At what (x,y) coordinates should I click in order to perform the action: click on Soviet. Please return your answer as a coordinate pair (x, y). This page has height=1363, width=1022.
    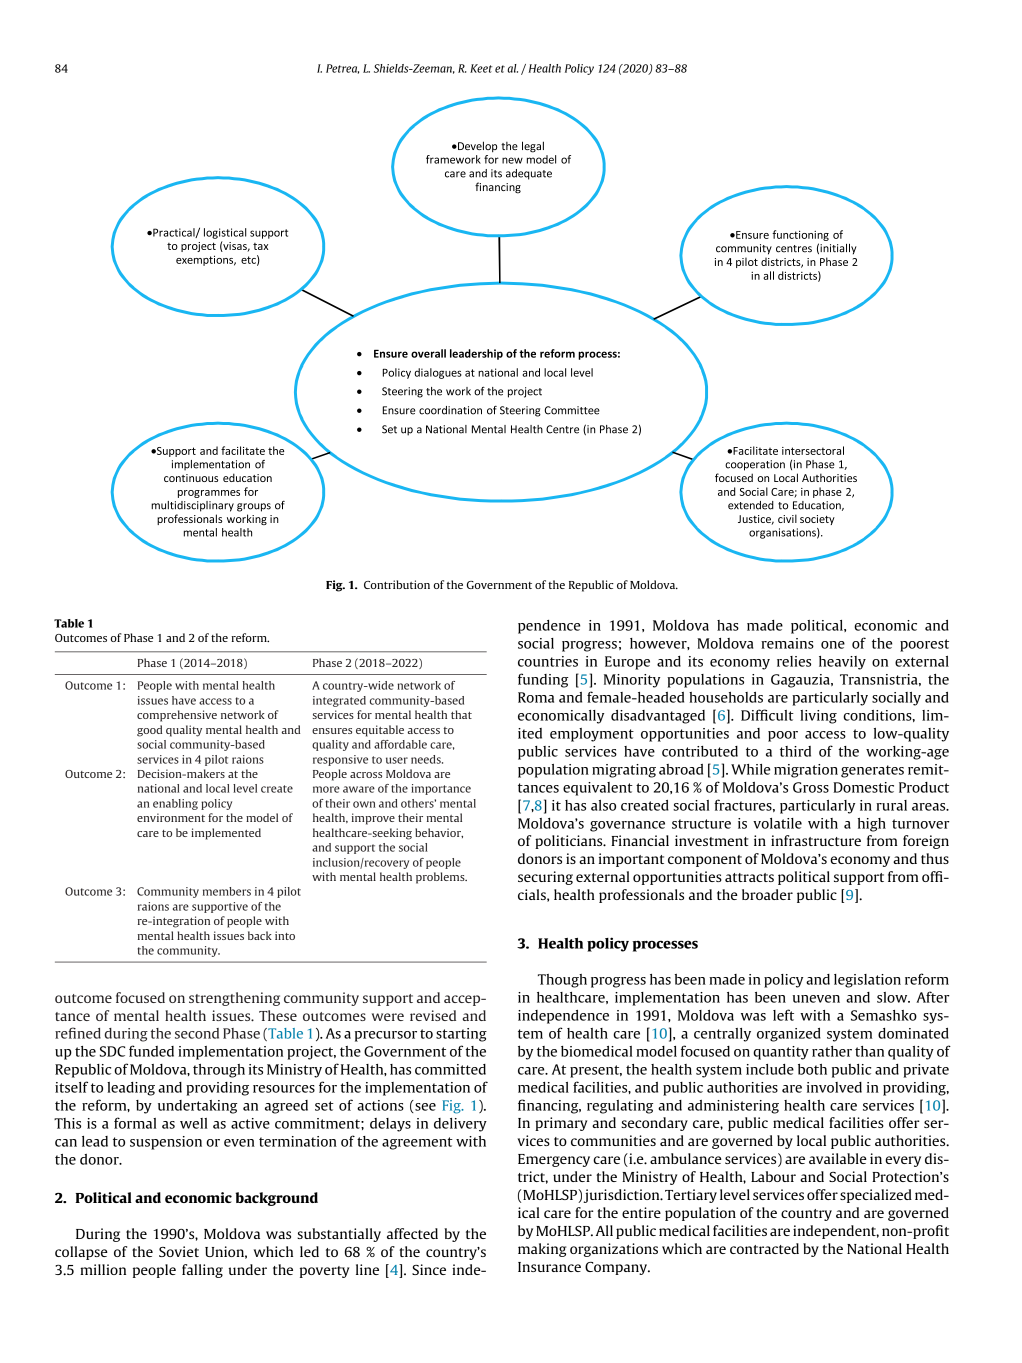
    Looking at the image, I should click on (179, 1251).
